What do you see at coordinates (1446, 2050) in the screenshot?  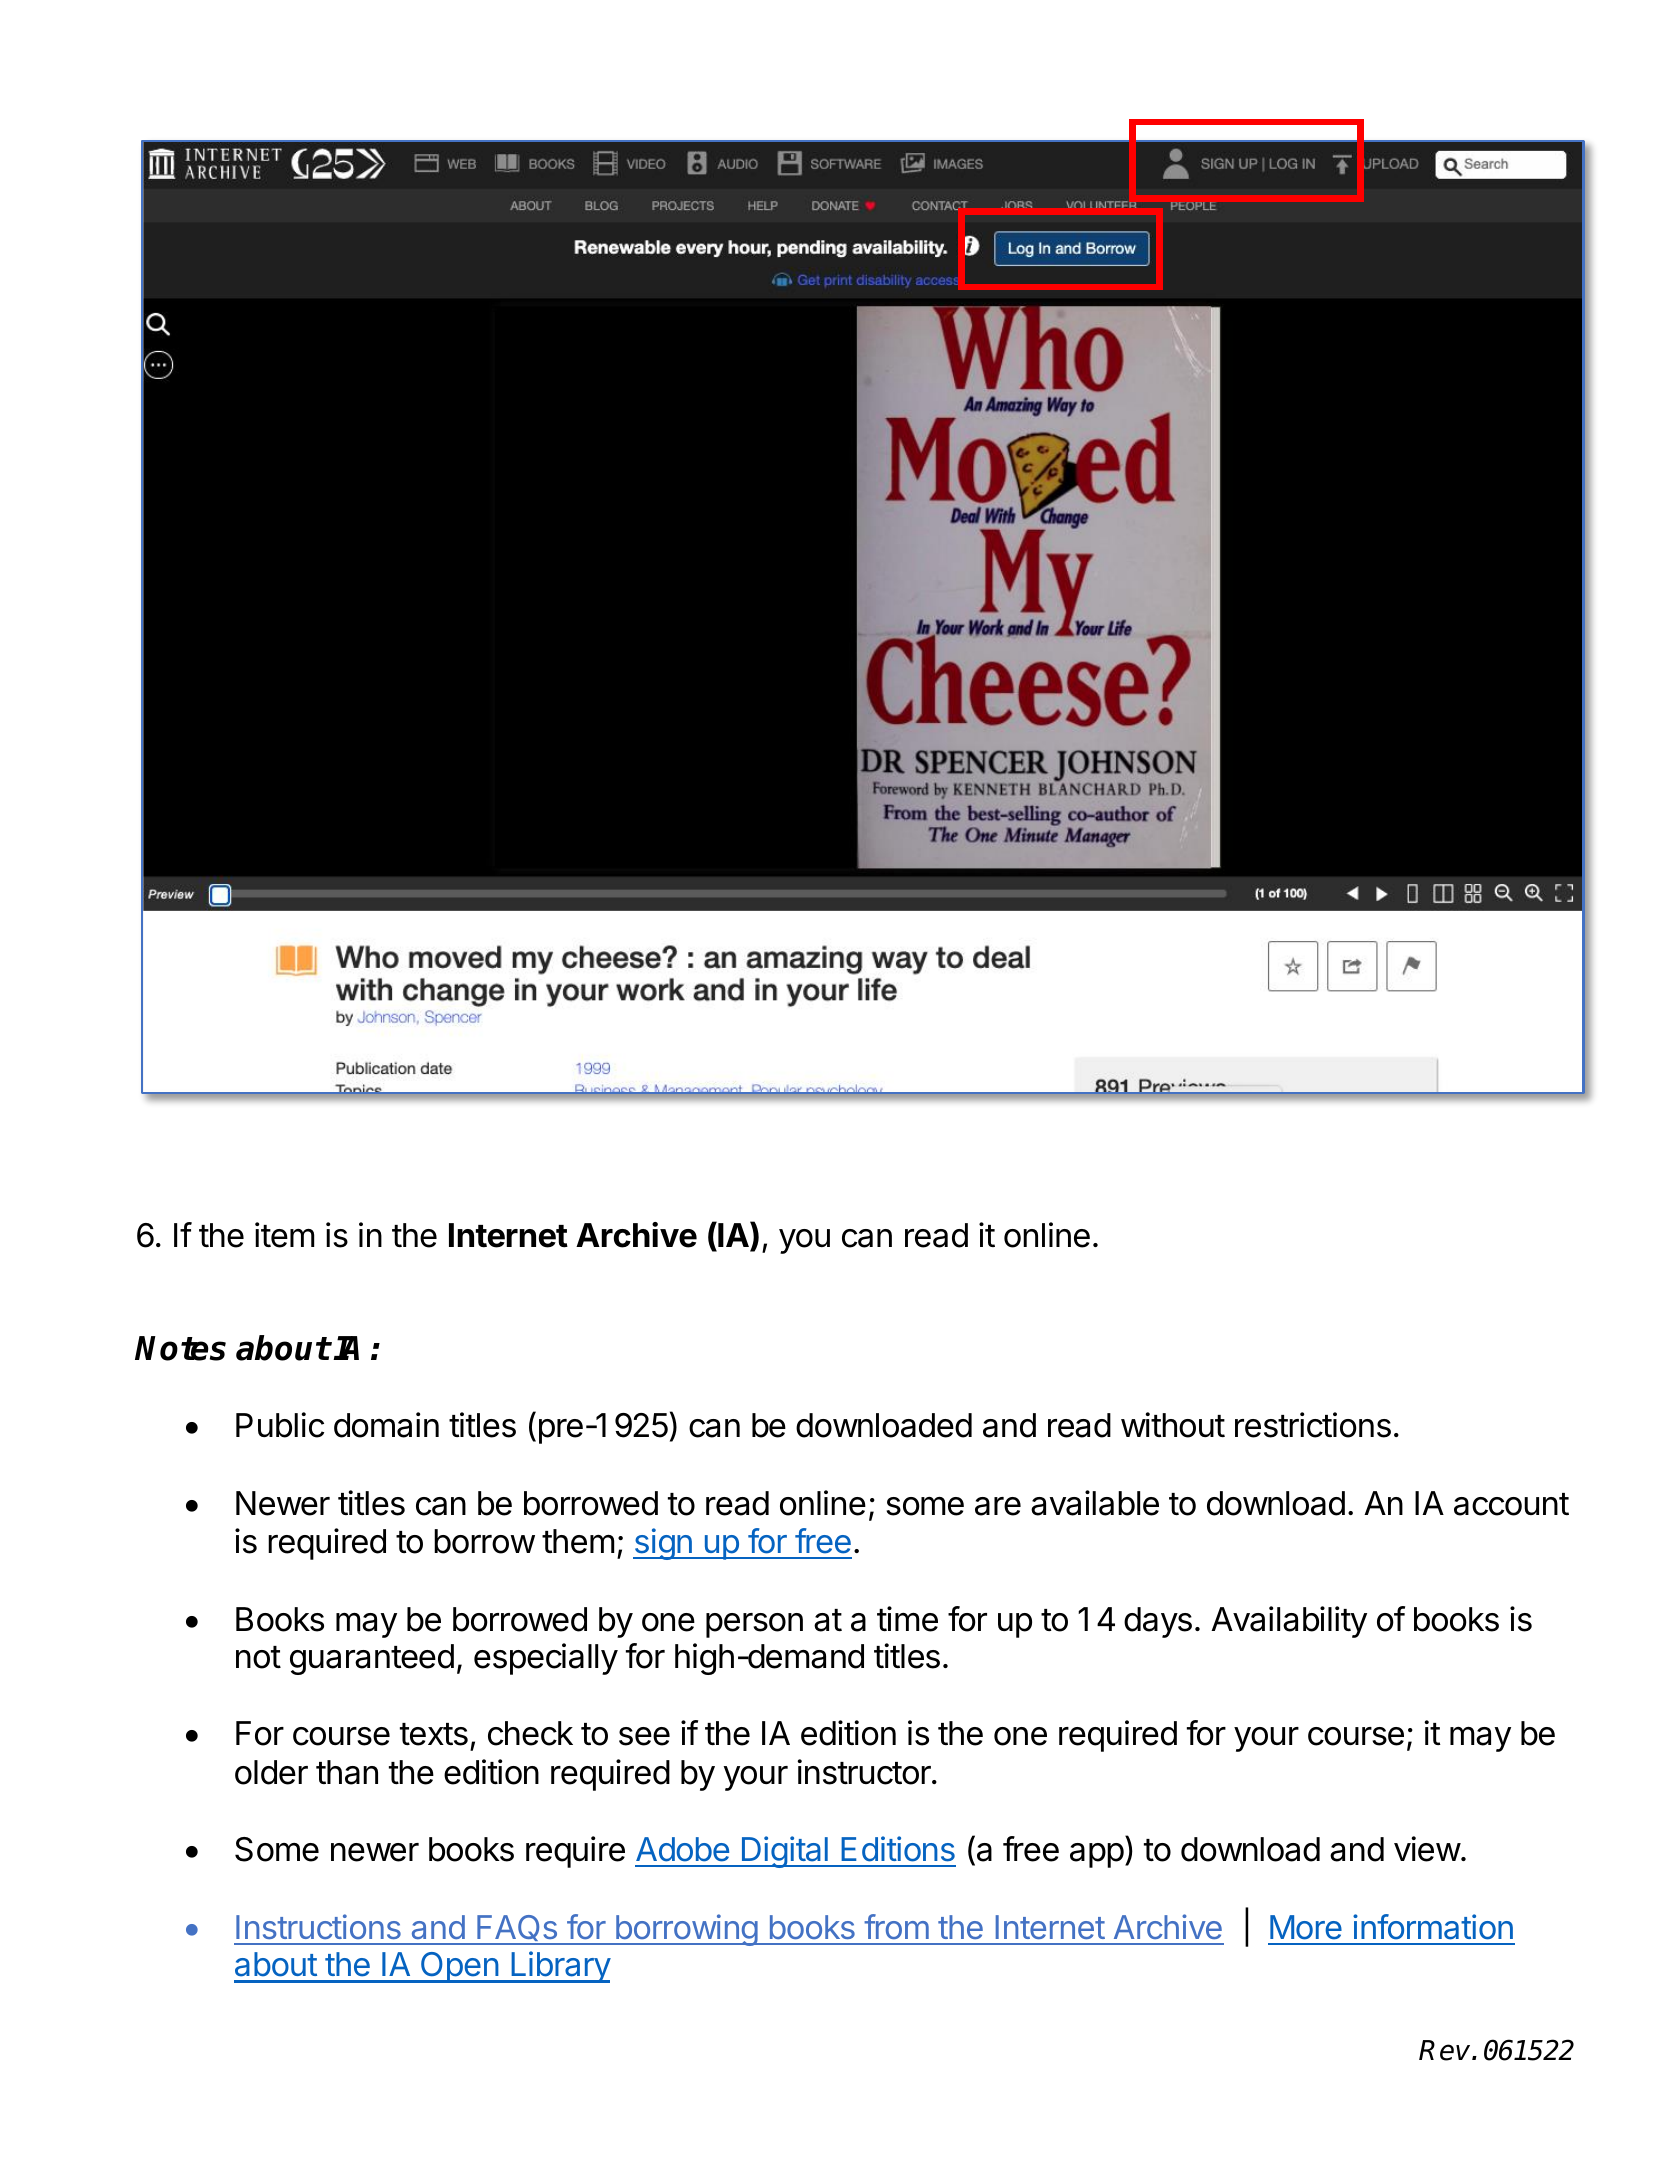 I see `Rev` at bounding box center [1446, 2050].
